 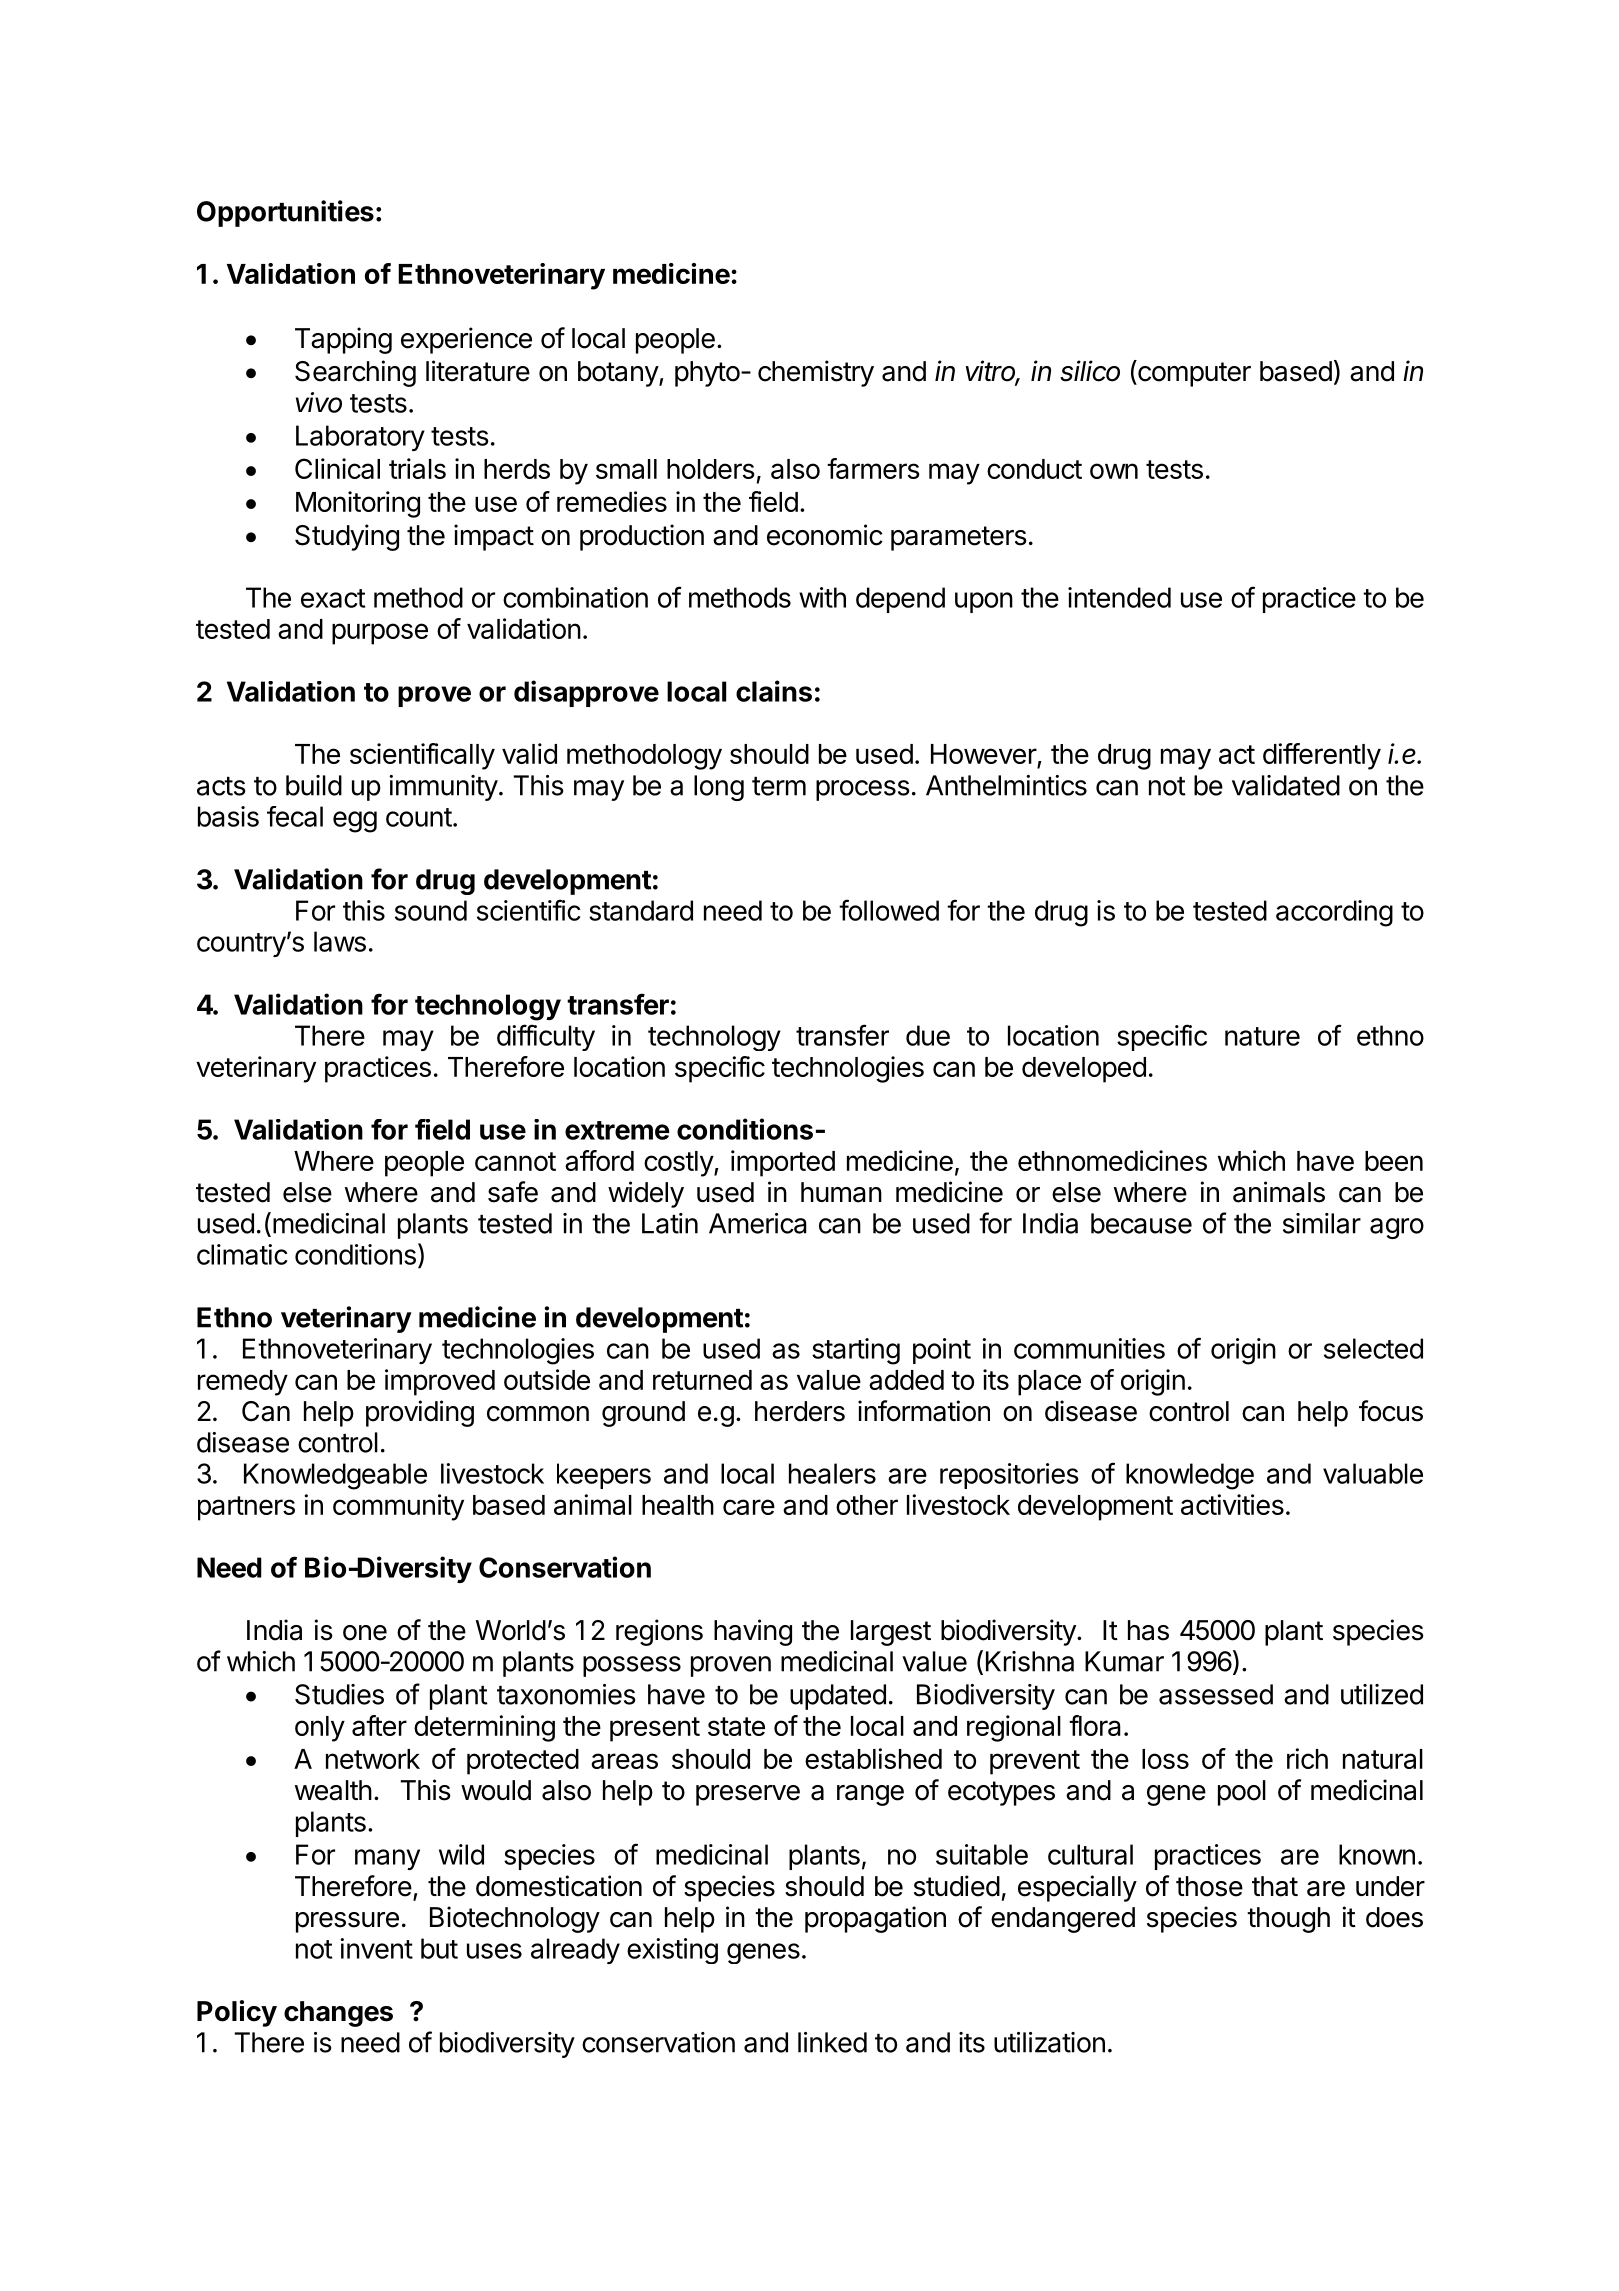 I want to click on nature, so click(x=1262, y=1036).
